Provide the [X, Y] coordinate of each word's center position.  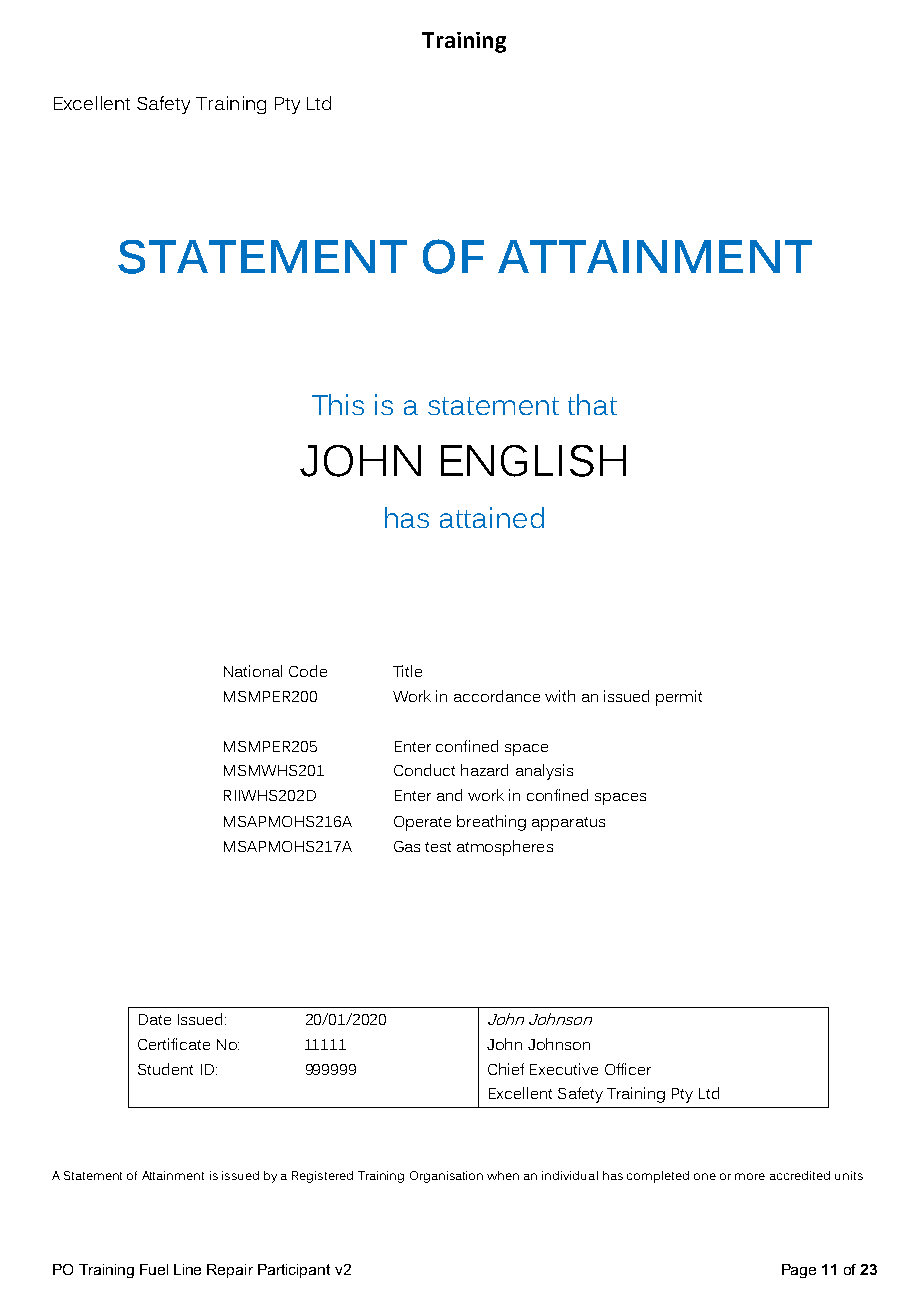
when [503, 1175]
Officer [628, 1069]
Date [155, 1019]
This [338, 404]
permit [679, 698]
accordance [497, 696]
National [253, 671]
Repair [230, 1271]
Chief [506, 1069]
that [592, 404]
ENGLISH [533, 461]
